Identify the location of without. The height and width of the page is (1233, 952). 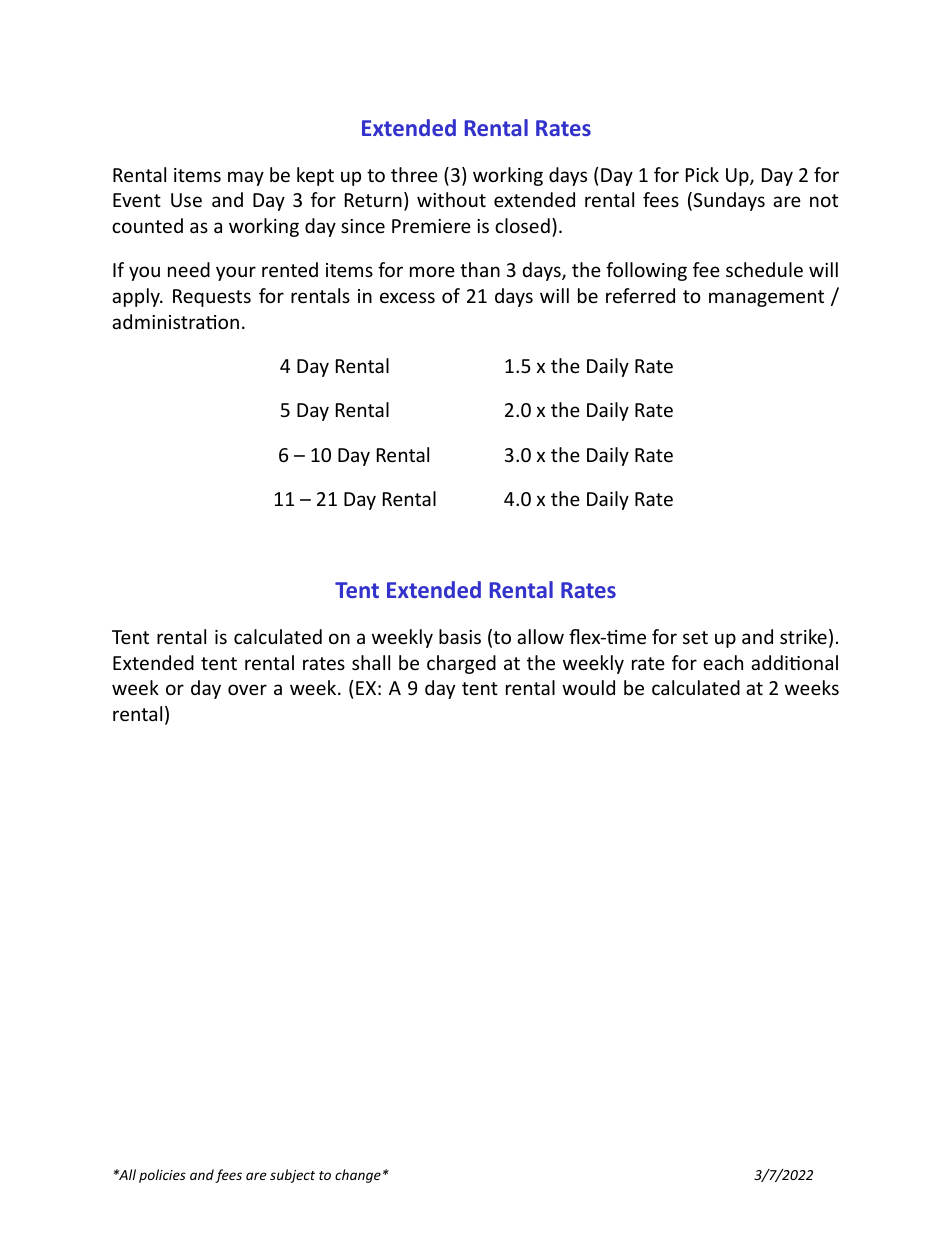
(451, 199).
